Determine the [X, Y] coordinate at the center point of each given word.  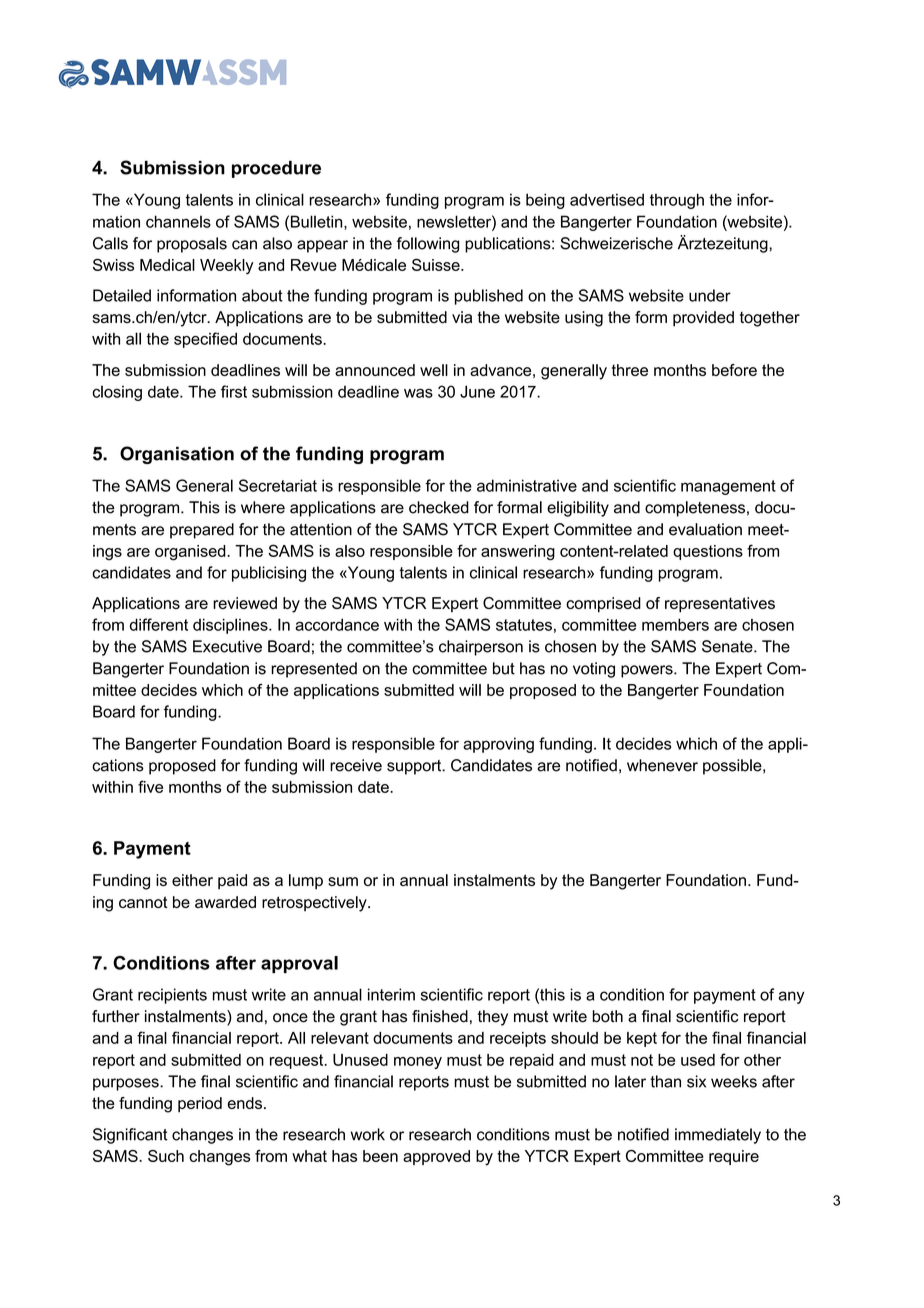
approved [436, 1157]
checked [439, 507]
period [200, 1104]
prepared [202, 531]
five [150, 786]
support [415, 767]
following [428, 245]
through [677, 201]
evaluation [705, 529]
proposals [192, 245]
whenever [662, 765]
